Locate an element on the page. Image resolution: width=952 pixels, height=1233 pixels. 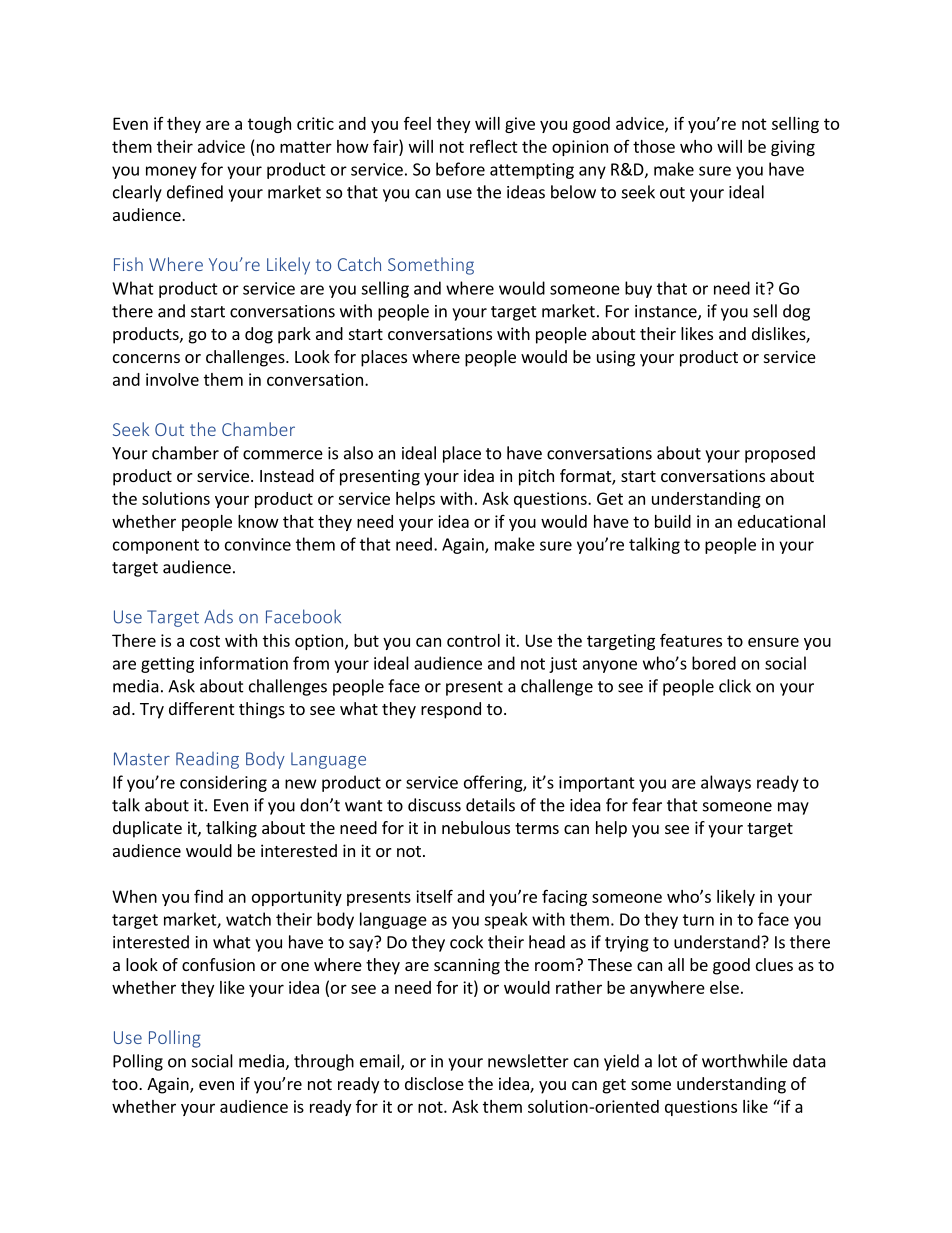
features is located at coordinates (691, 640).
